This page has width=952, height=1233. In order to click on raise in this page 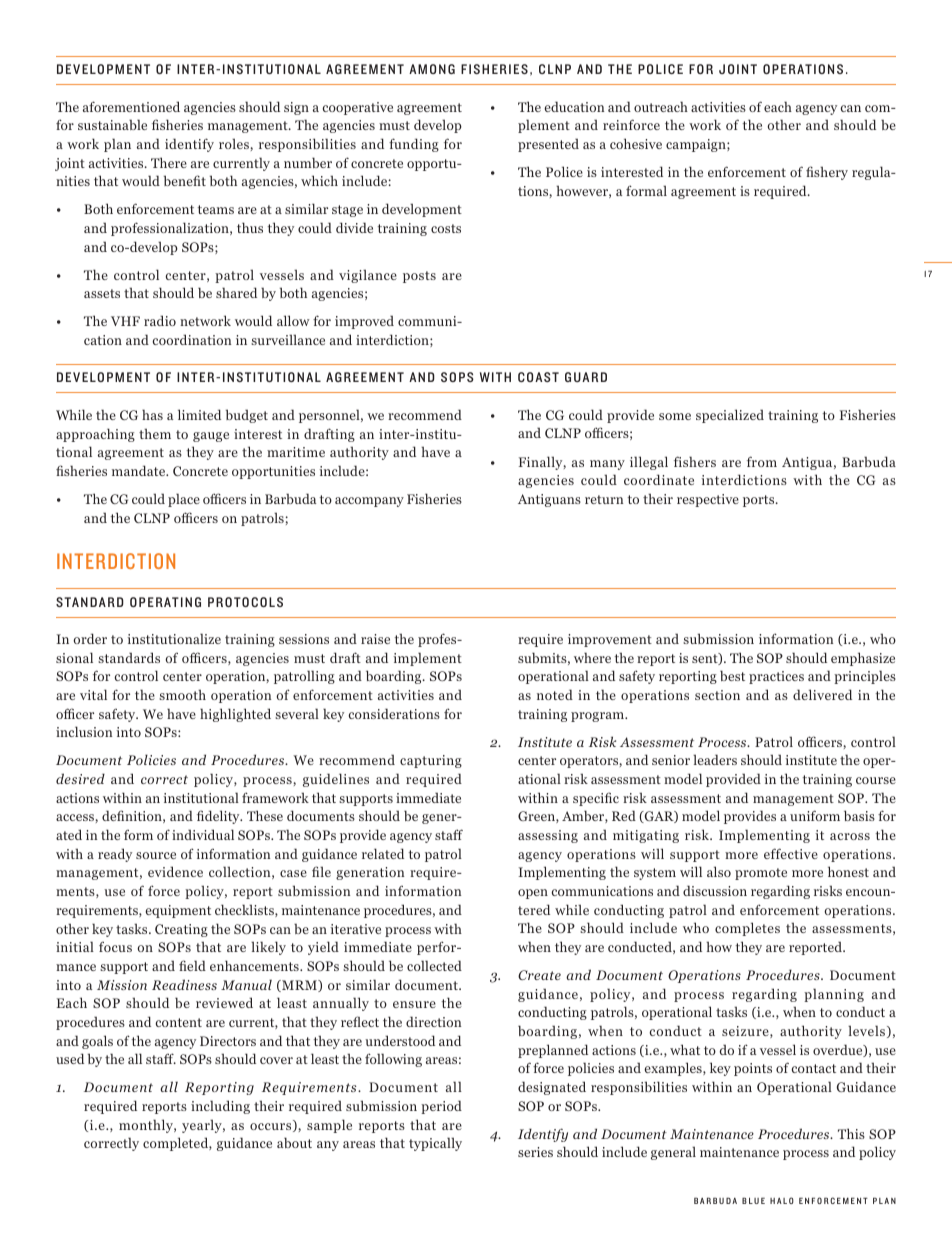, I will do `click(375, 639)`.
